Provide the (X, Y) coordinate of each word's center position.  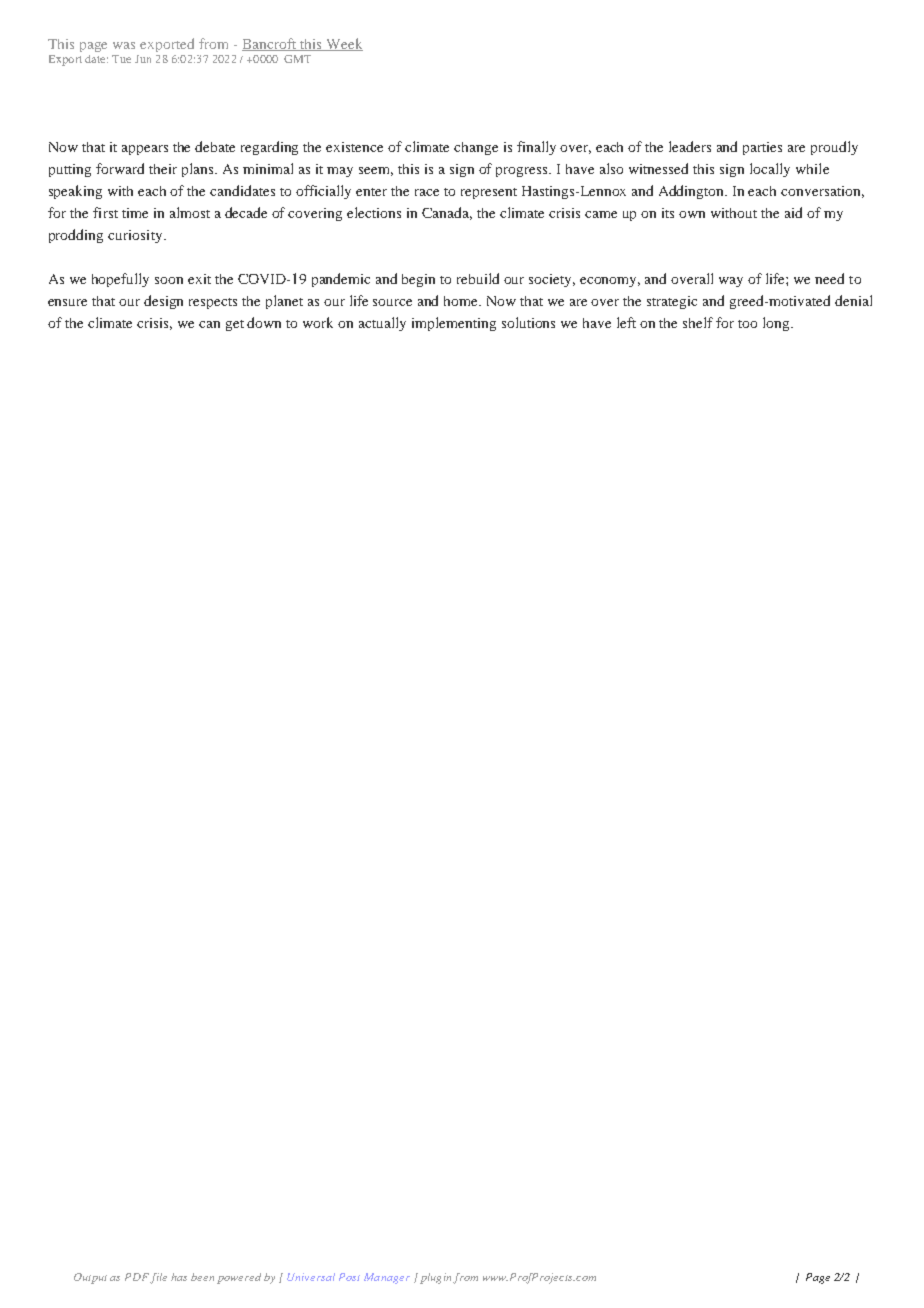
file (158, 1278)
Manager (387, 1278)
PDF (137, 1277)
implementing (454, 324)
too (747, 324)
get (235, 325)
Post (349, 1277)
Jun (143, 59)
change (476, 148)
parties (762, 148)
